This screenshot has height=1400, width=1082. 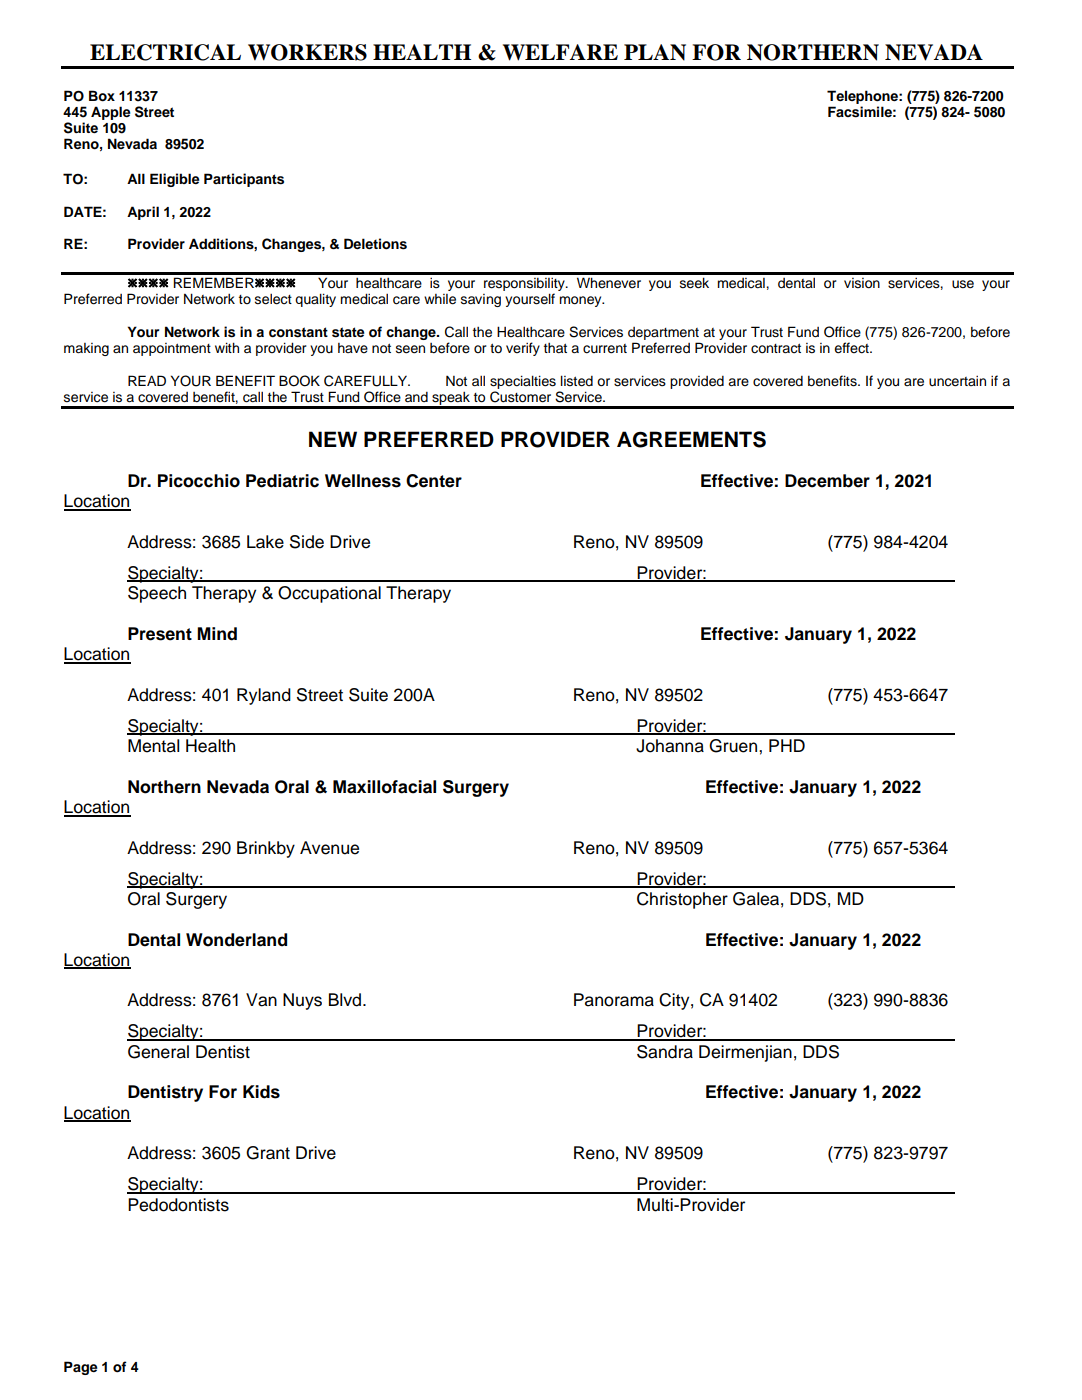 What do you see at coordinates (787, 745) in the screenshot?
I see `PHD` at bounding box center [787, 745].
